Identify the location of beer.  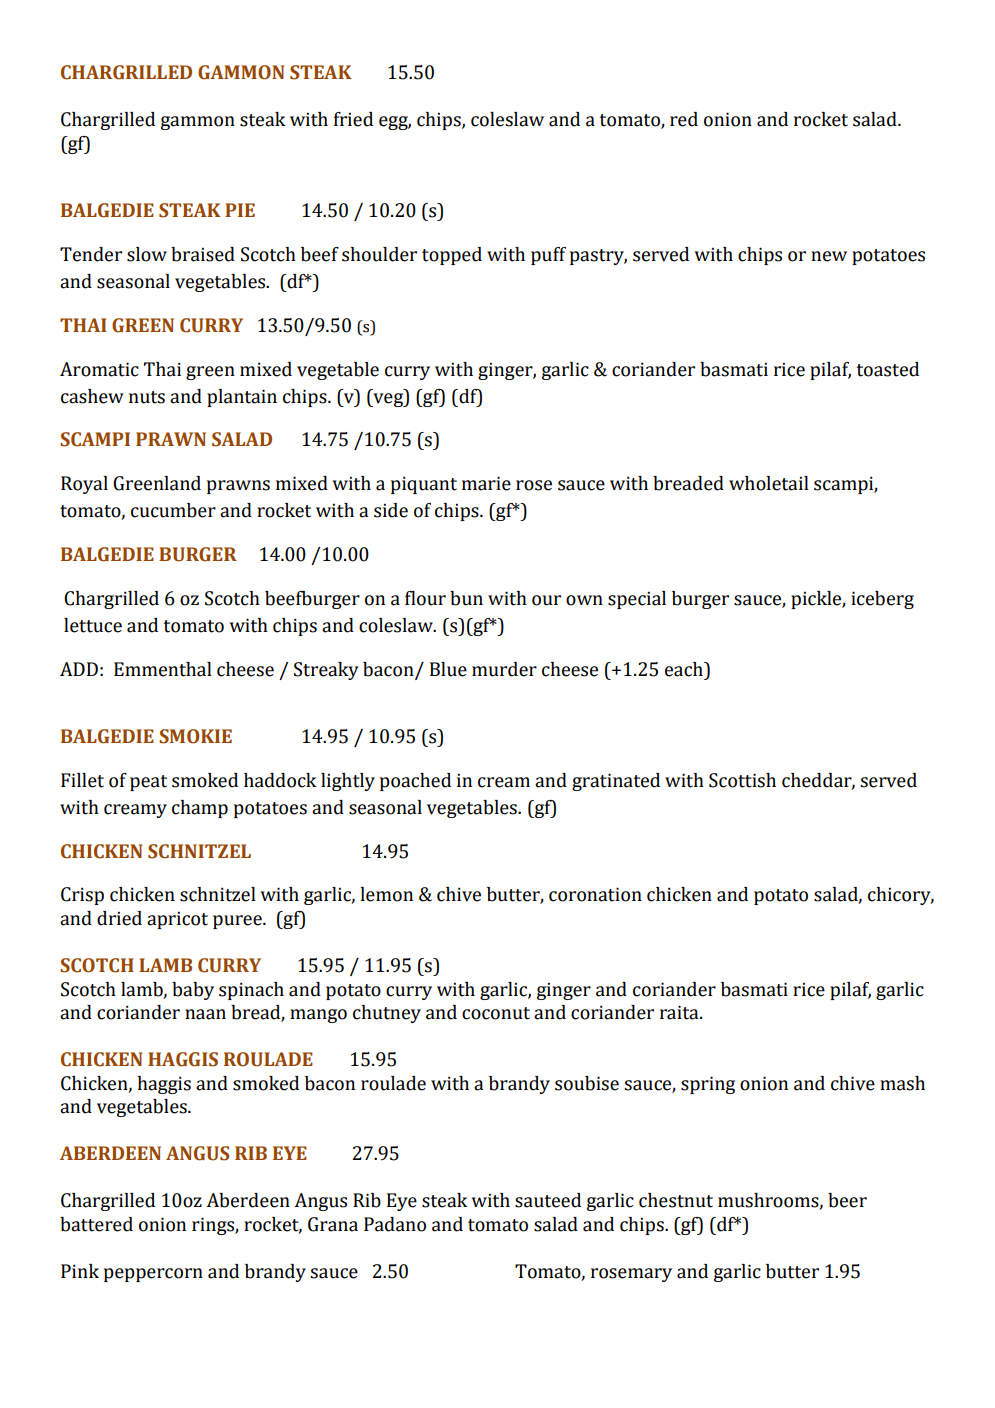
(847, 1200).
